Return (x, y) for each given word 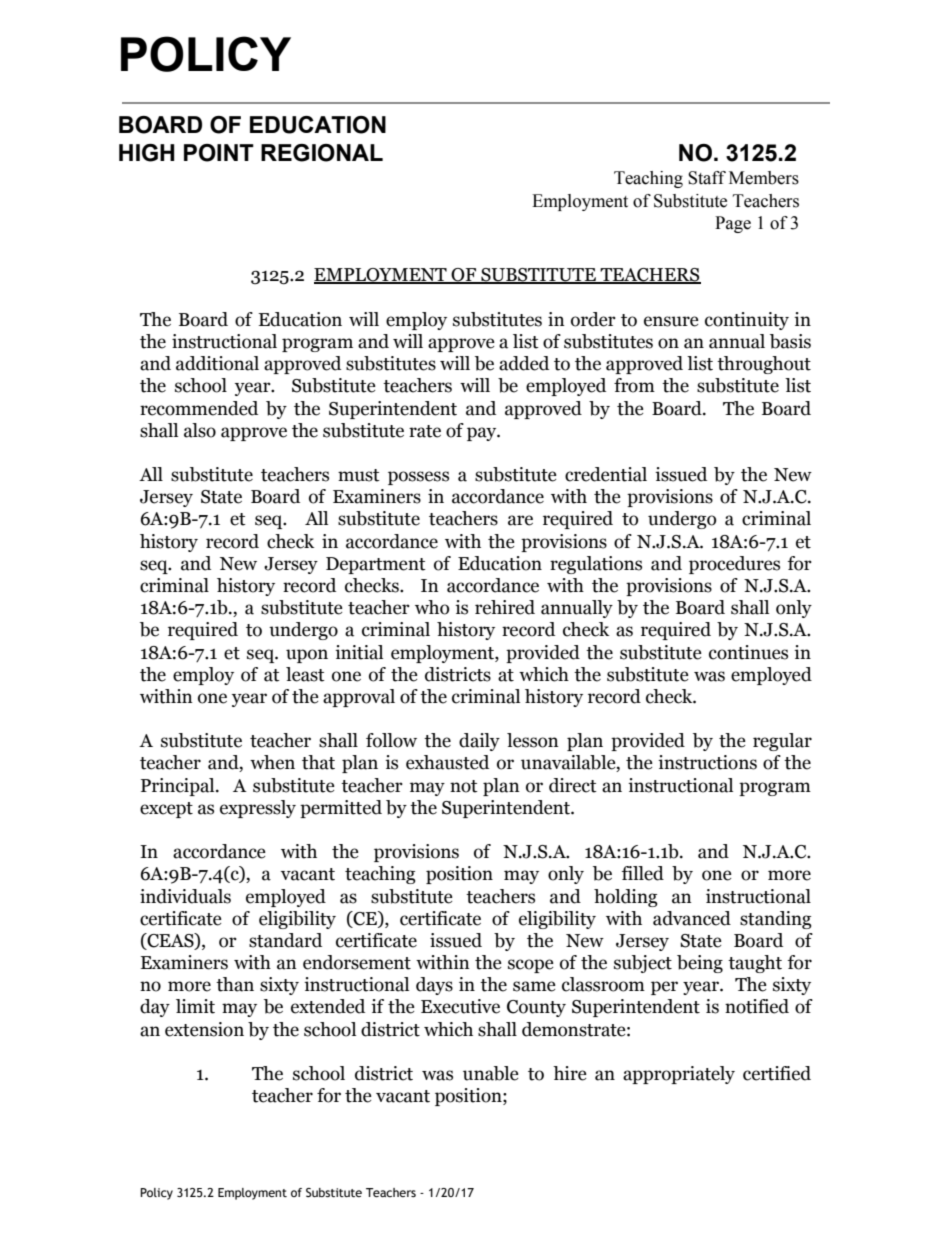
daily (479, 742)
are (520, 520)
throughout (764, 365)
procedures (734, 565)
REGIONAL (322, 153)
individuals (185, 896)
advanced (692, 918)
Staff (707, 178)
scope (531, 966)
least (305, 674)
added (524, 363)
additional (217, 363)
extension (204, 1029)
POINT (219, 153)
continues (748, 652)
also (200, 430)
